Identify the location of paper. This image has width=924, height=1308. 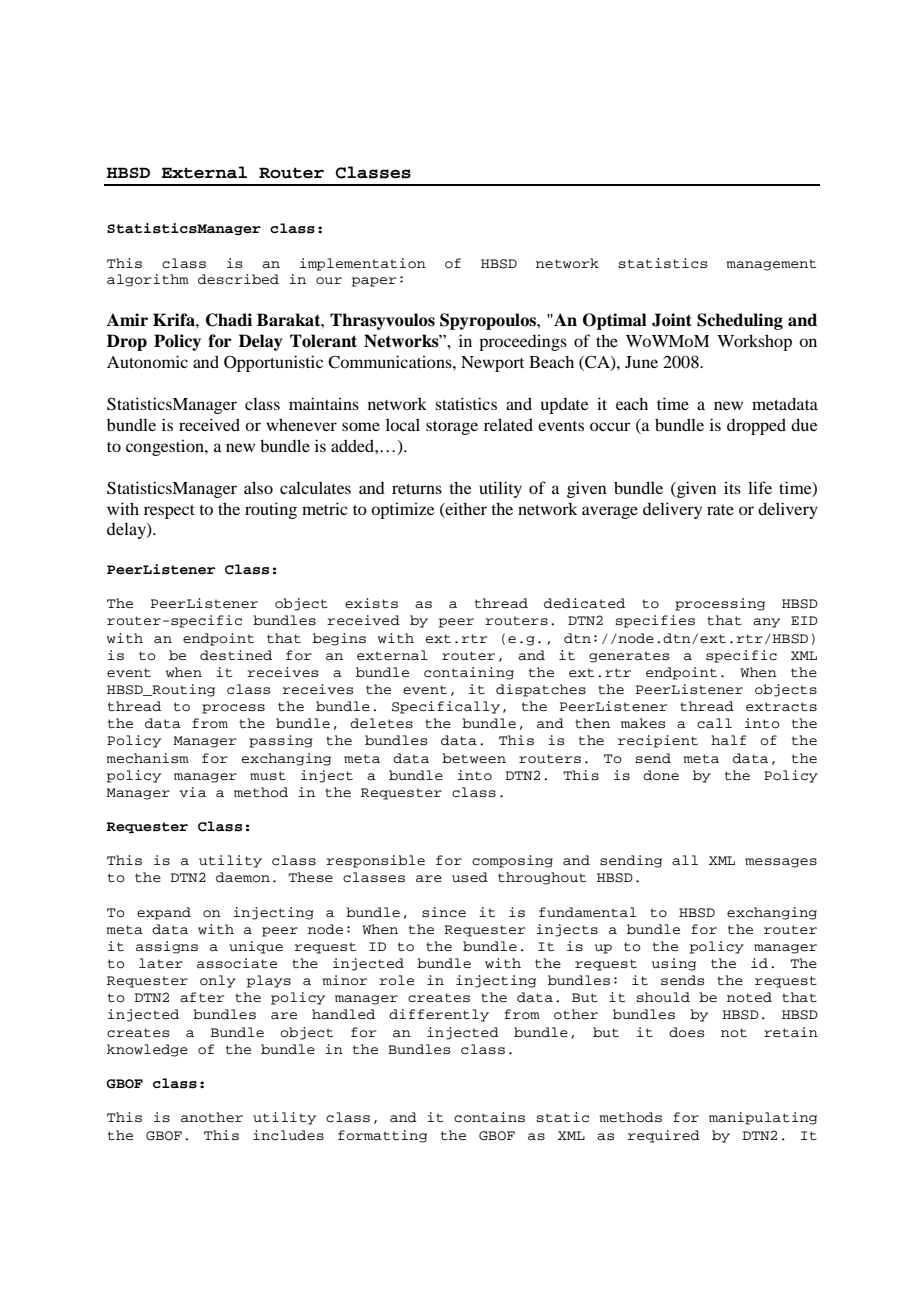
(374, 282).
